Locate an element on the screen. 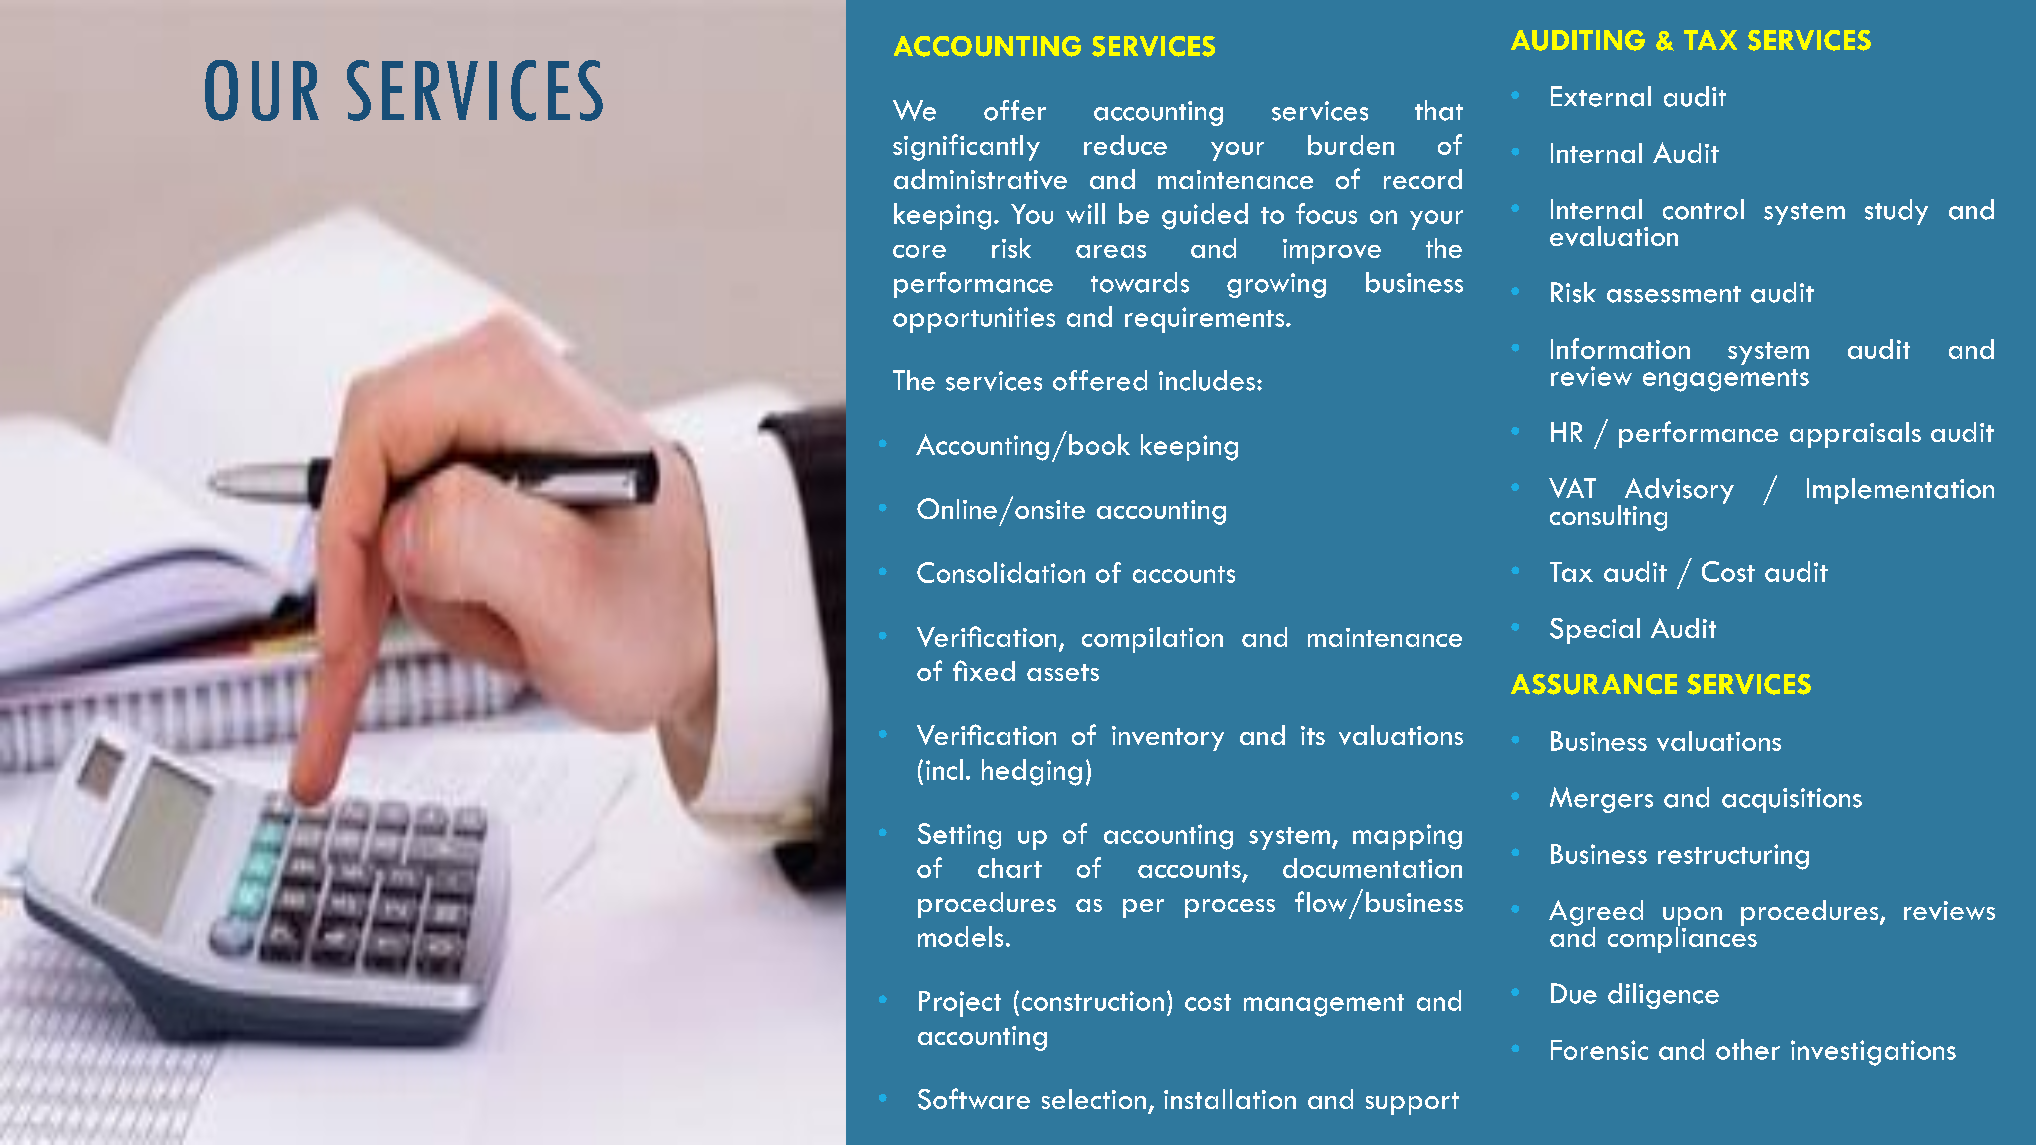 Image resolution: width=2036 pixels, height=1145 pixels. mapping is located at coordinates (1407, 837).
